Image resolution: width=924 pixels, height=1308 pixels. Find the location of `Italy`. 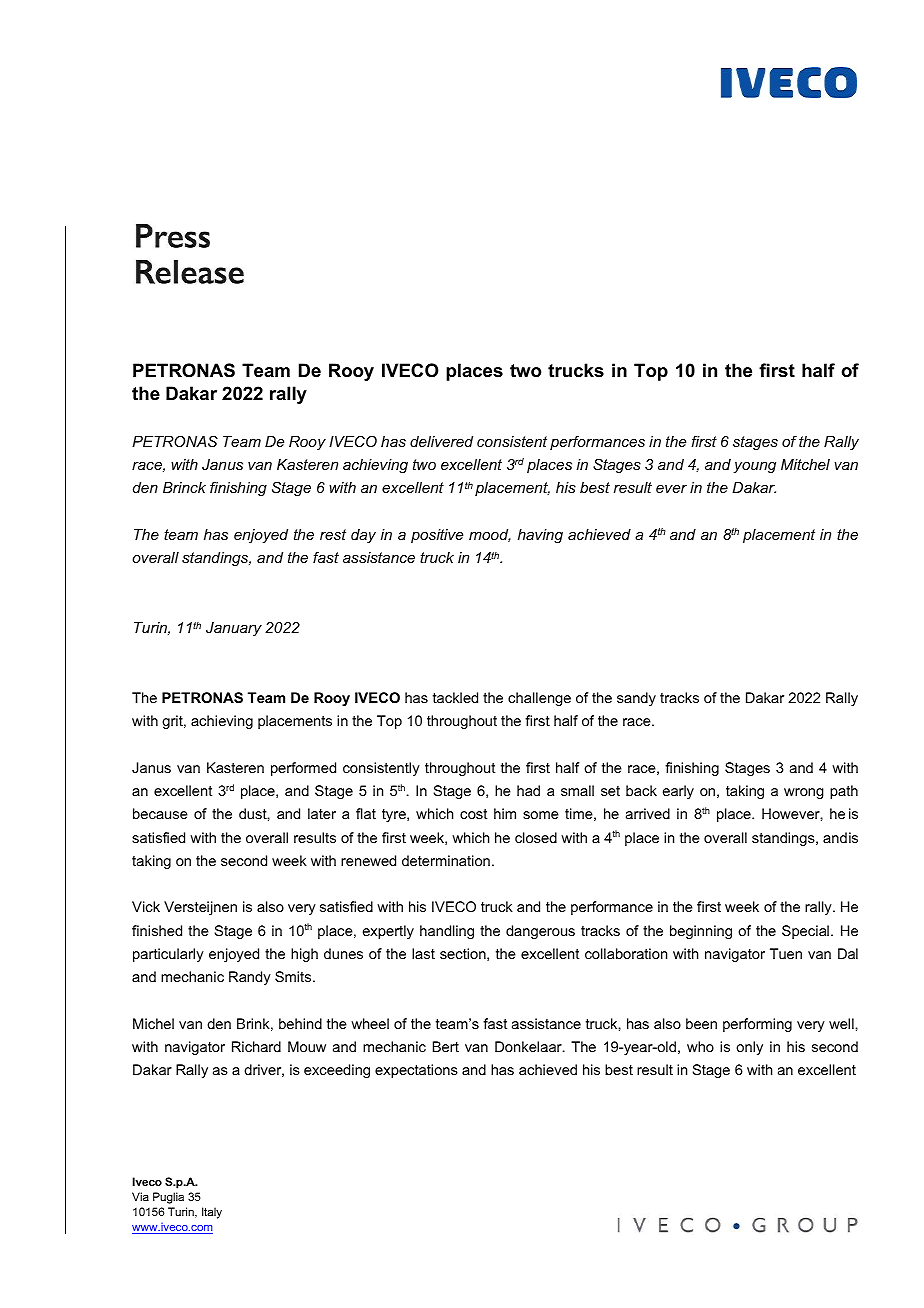

Italy is located at coordinates (212, 1213).
